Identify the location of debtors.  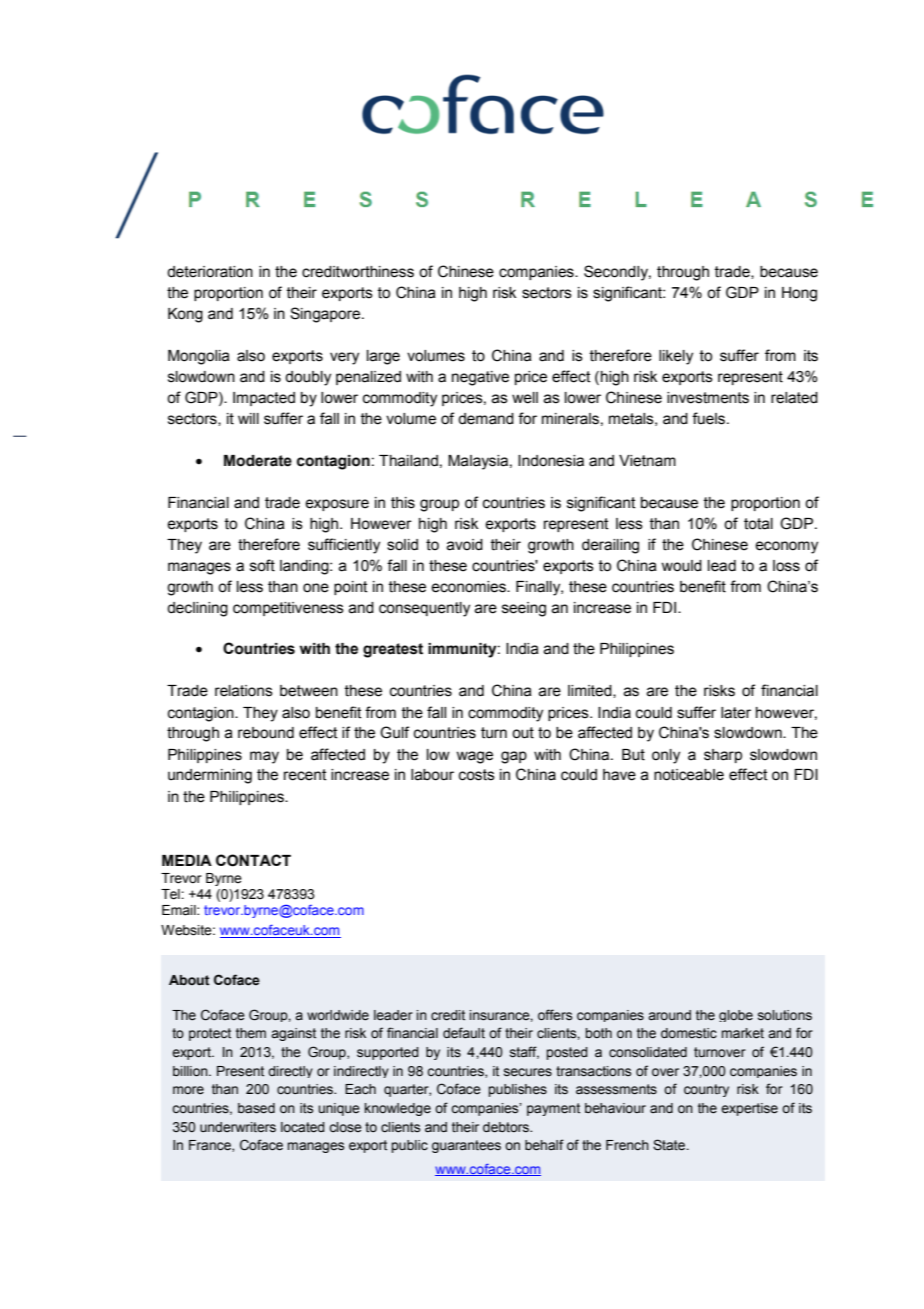
(507, 1127).
